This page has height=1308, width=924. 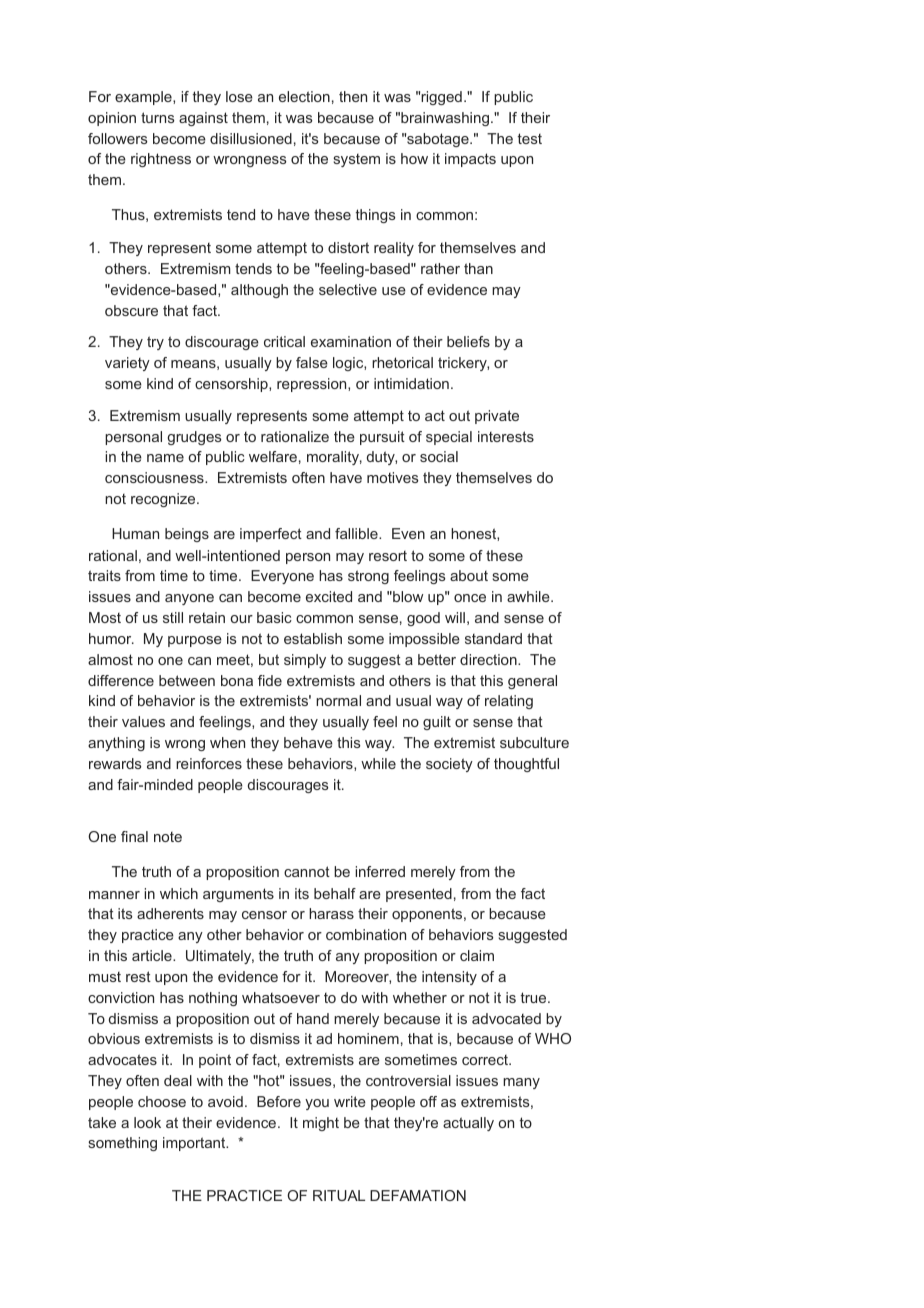 I want to click on test, so click(x=530, y=138).
